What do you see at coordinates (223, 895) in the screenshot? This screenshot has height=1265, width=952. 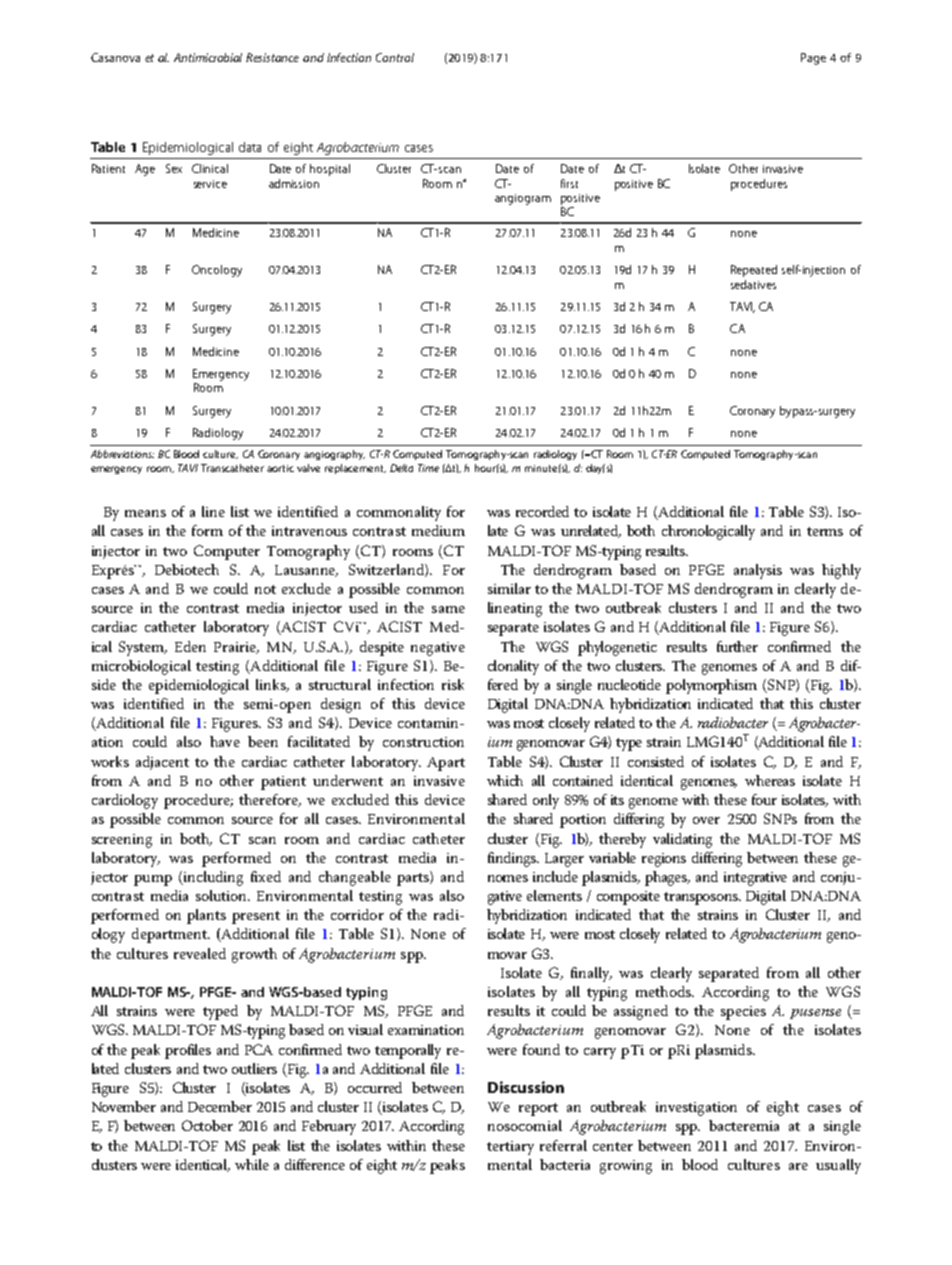 I see `solution` at bounding box center [223, 895].
